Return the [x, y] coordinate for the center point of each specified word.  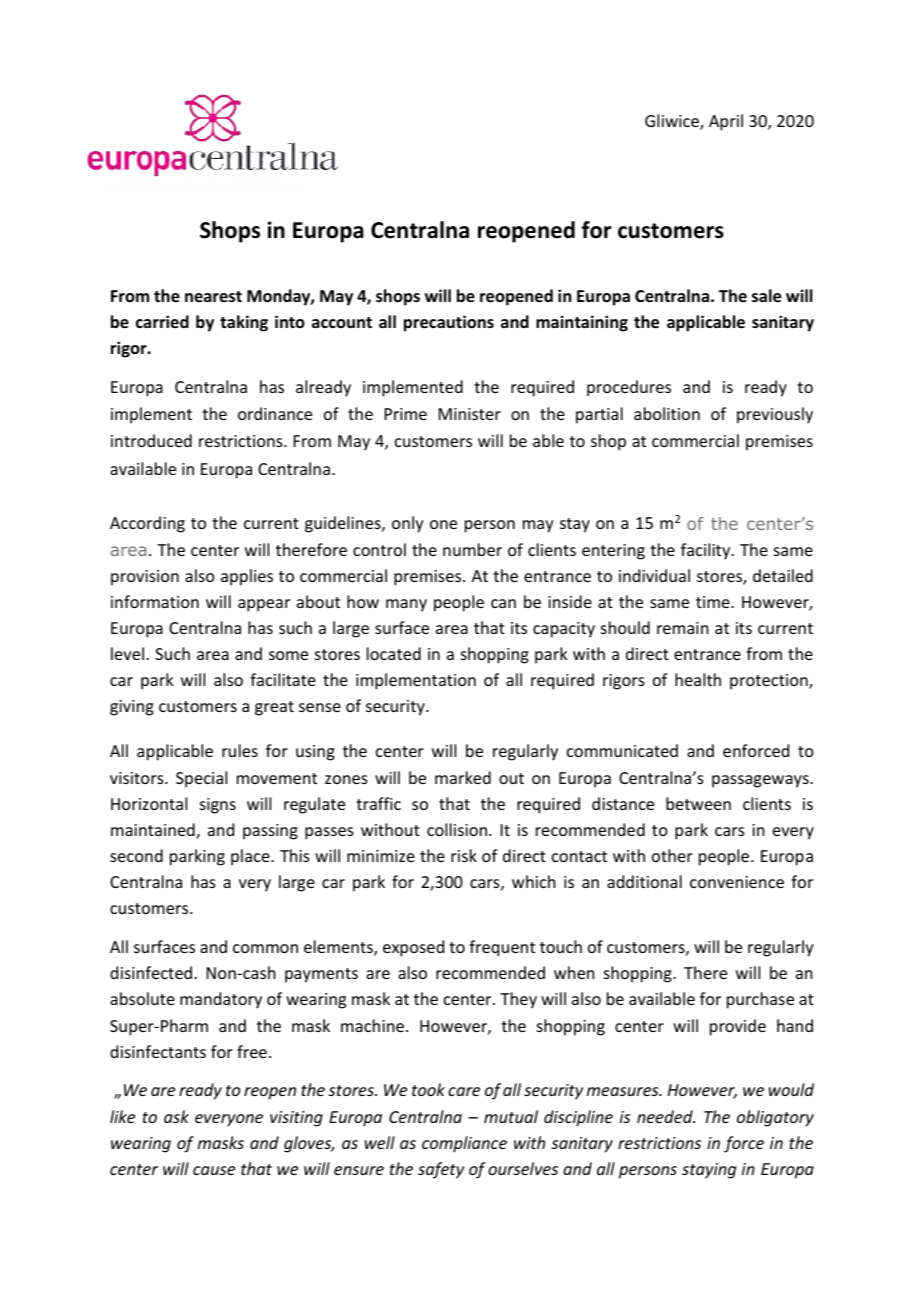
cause [214, 1170]
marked [463, 777]
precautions [449, 323]
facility [707, 551]
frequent [502, 948]
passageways [761, 781]
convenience [737, 882]
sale [766, 296]
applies [247, 577]
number [472, 549]
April [726, 122]
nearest [213, 297]
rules [240, 750]
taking [244, 323]
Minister [470, 414]
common [265, 948]
